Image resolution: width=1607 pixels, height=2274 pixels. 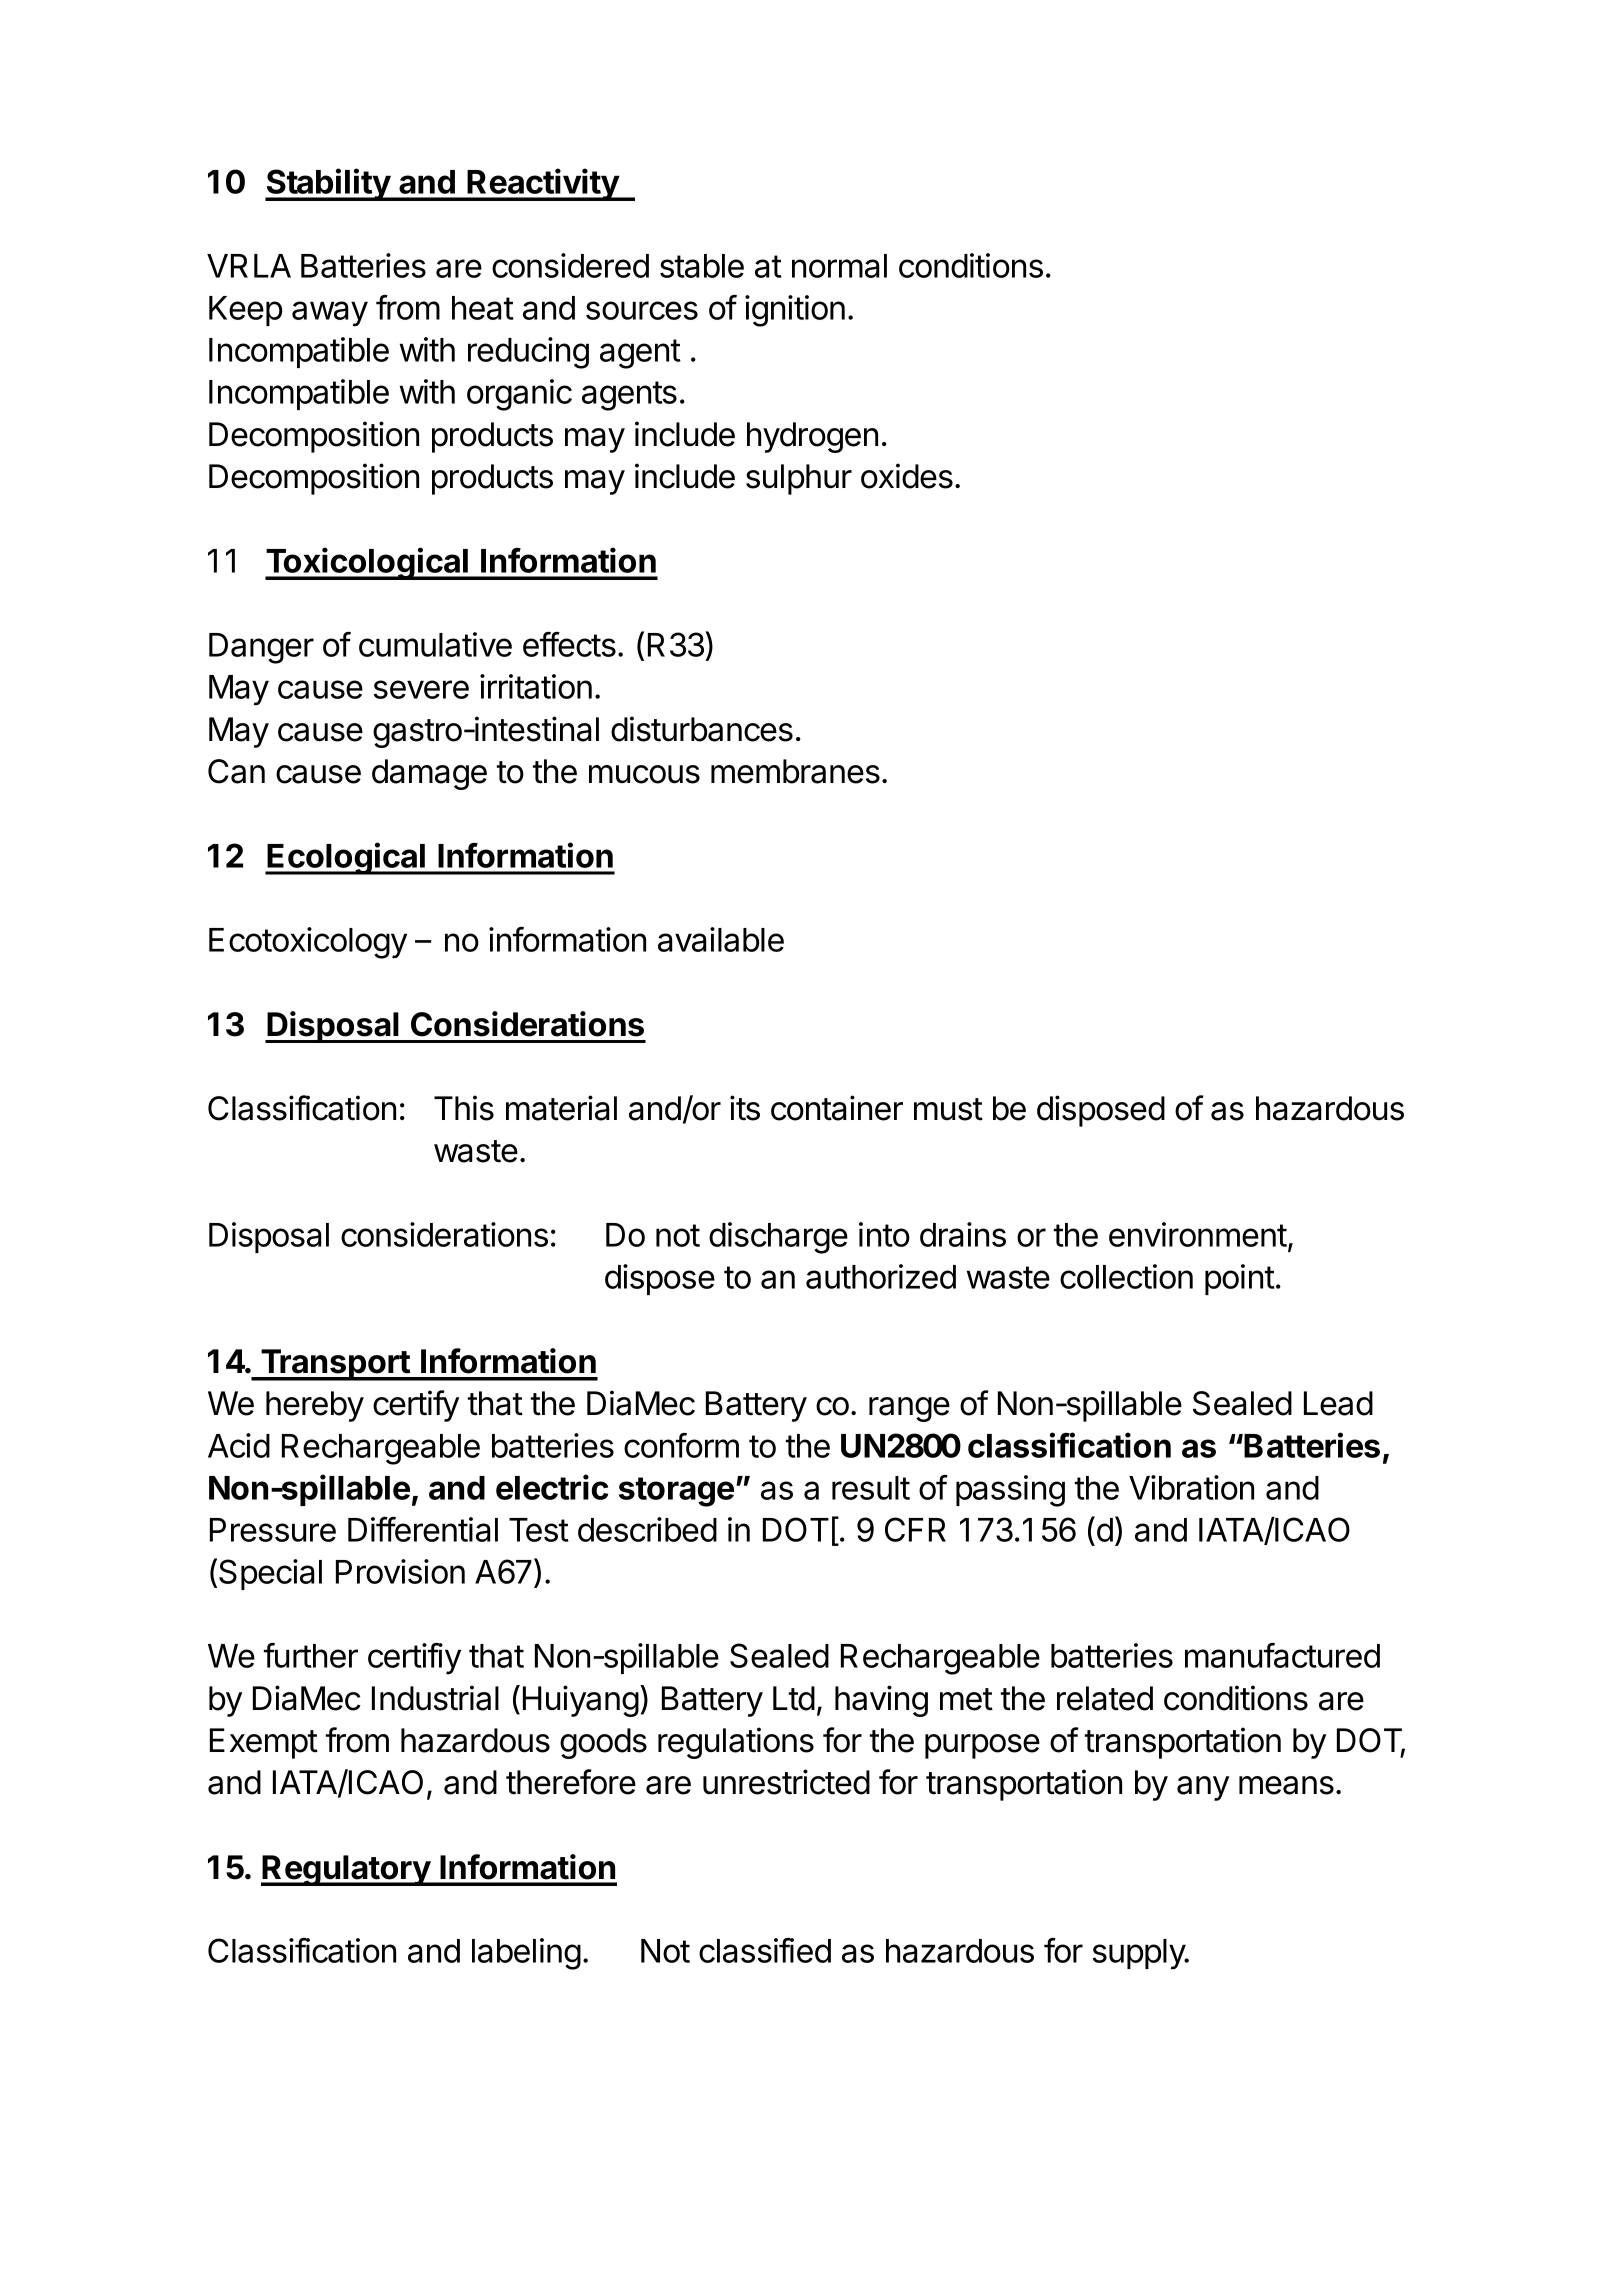 I want to click on classified, so click(x=765, y=1950).
